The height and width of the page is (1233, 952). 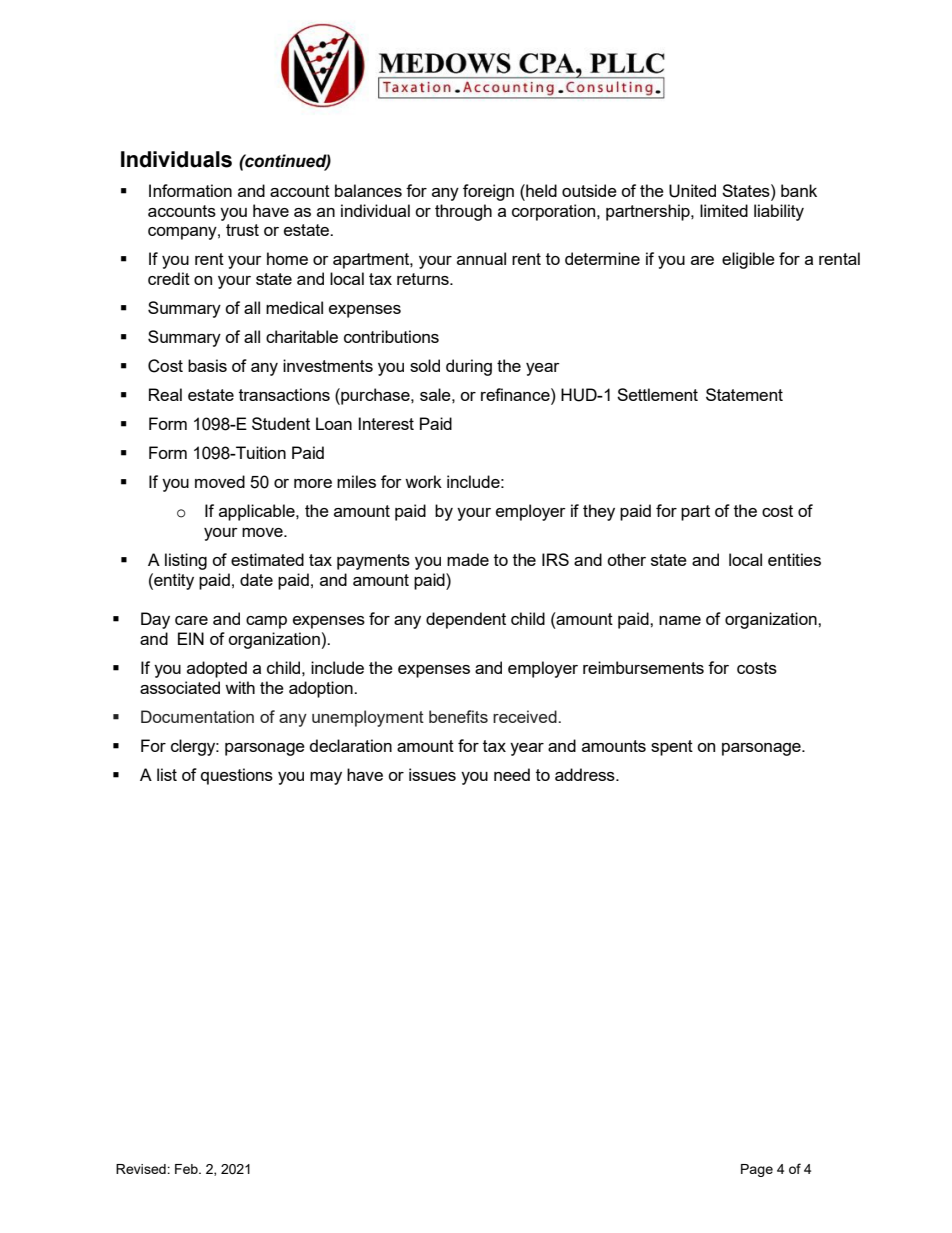 What do you see at coordinates (586, 774) in the page?
I see `address` at bounding box center [586, 774].
